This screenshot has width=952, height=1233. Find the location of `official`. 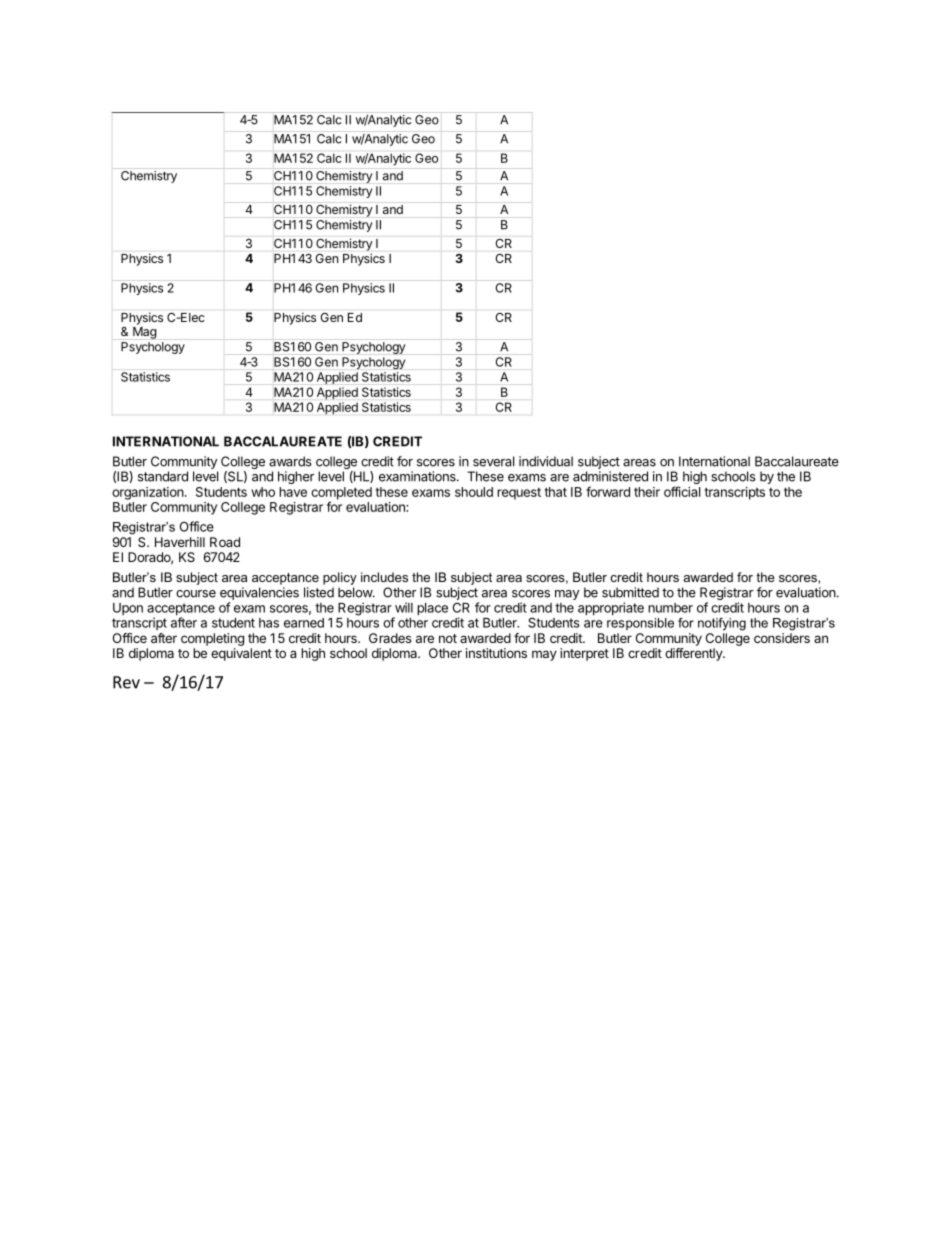

official is located at coordinates (682, 491).
